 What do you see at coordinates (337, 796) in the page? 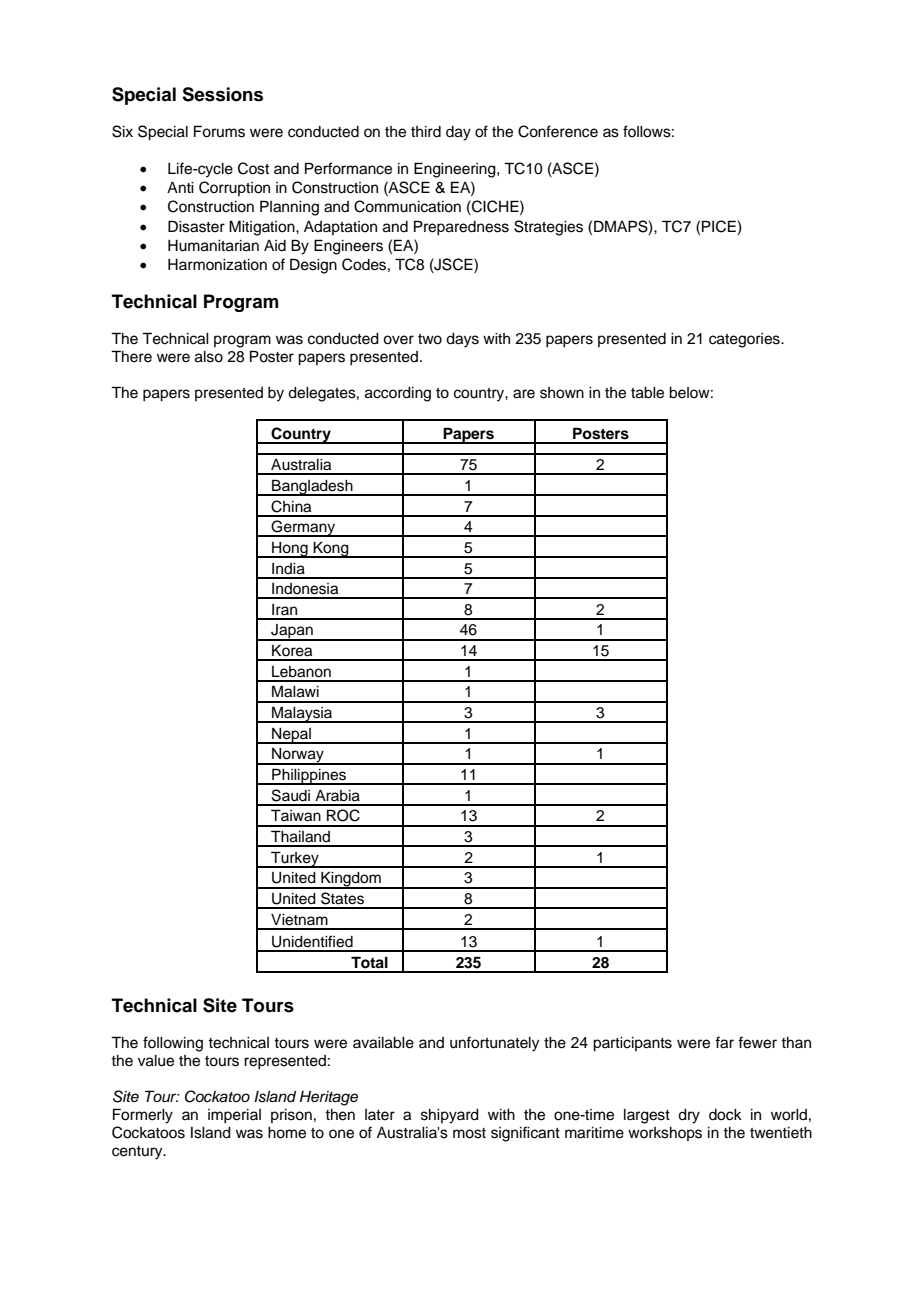
I see `Arabia` at bounding box center [337, 796].
